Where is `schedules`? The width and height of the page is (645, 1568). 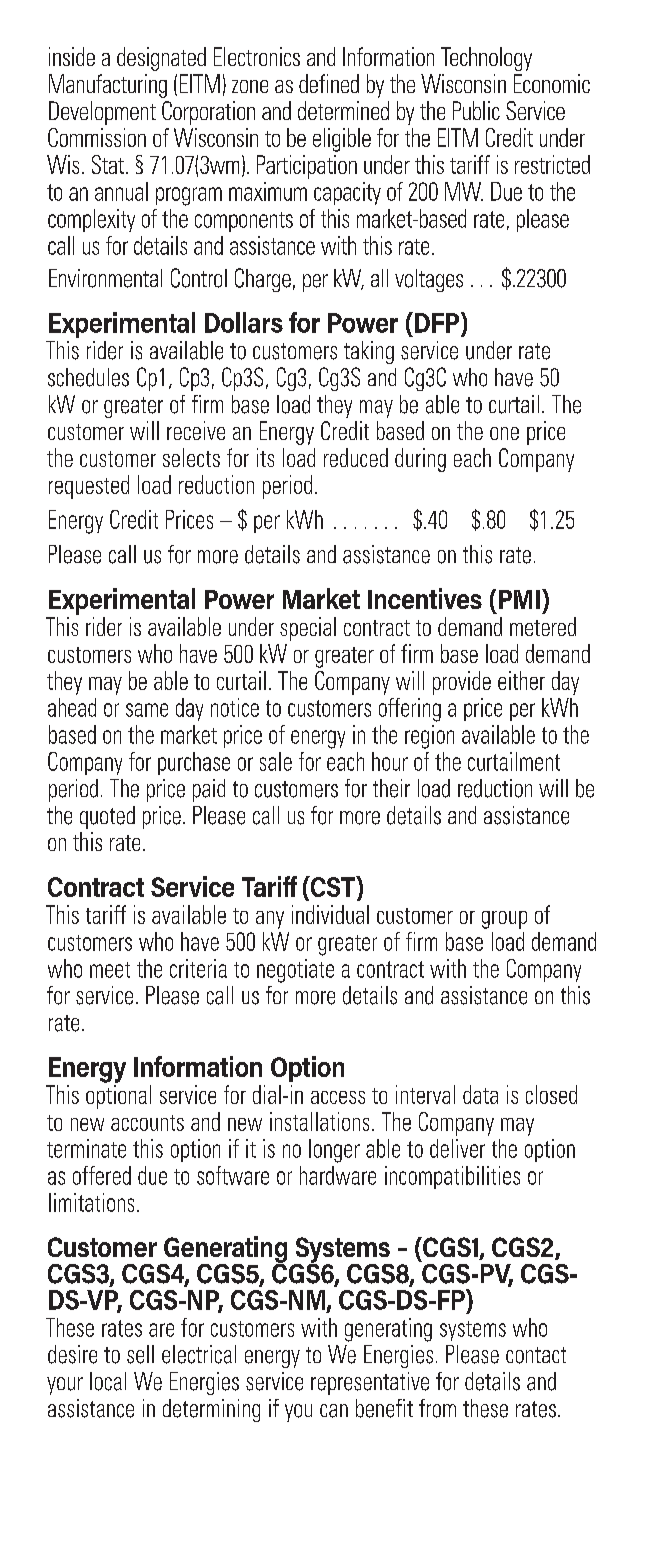
schedules is located at coordinates (88, 377).
